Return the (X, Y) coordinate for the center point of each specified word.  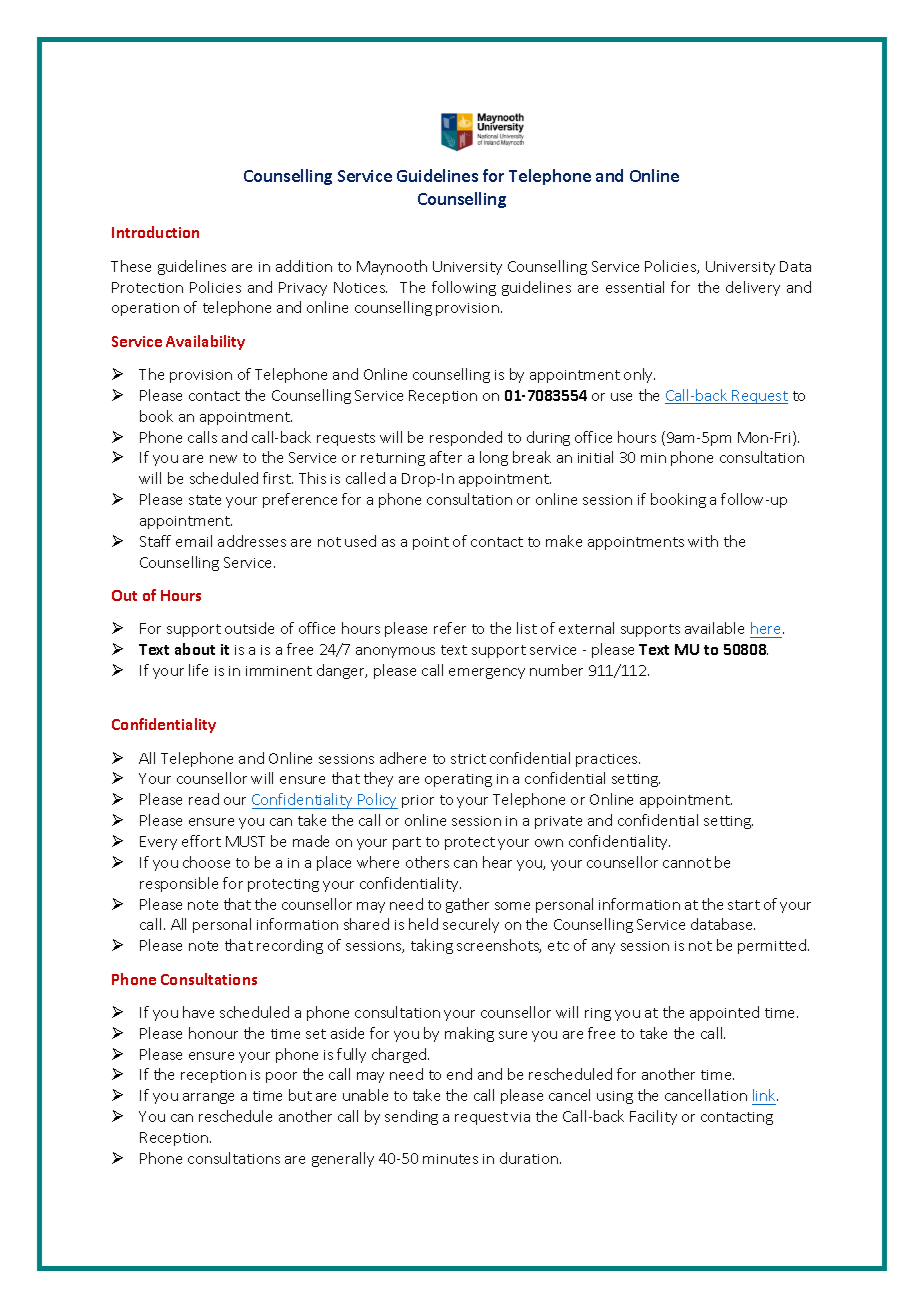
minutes (450, 1159)
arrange (208, 1098)
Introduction (155, 232)
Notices (360, 287)
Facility (653, 1117)
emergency (487, 673)
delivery (753, 288)
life (198, 670)
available (714, 628)
